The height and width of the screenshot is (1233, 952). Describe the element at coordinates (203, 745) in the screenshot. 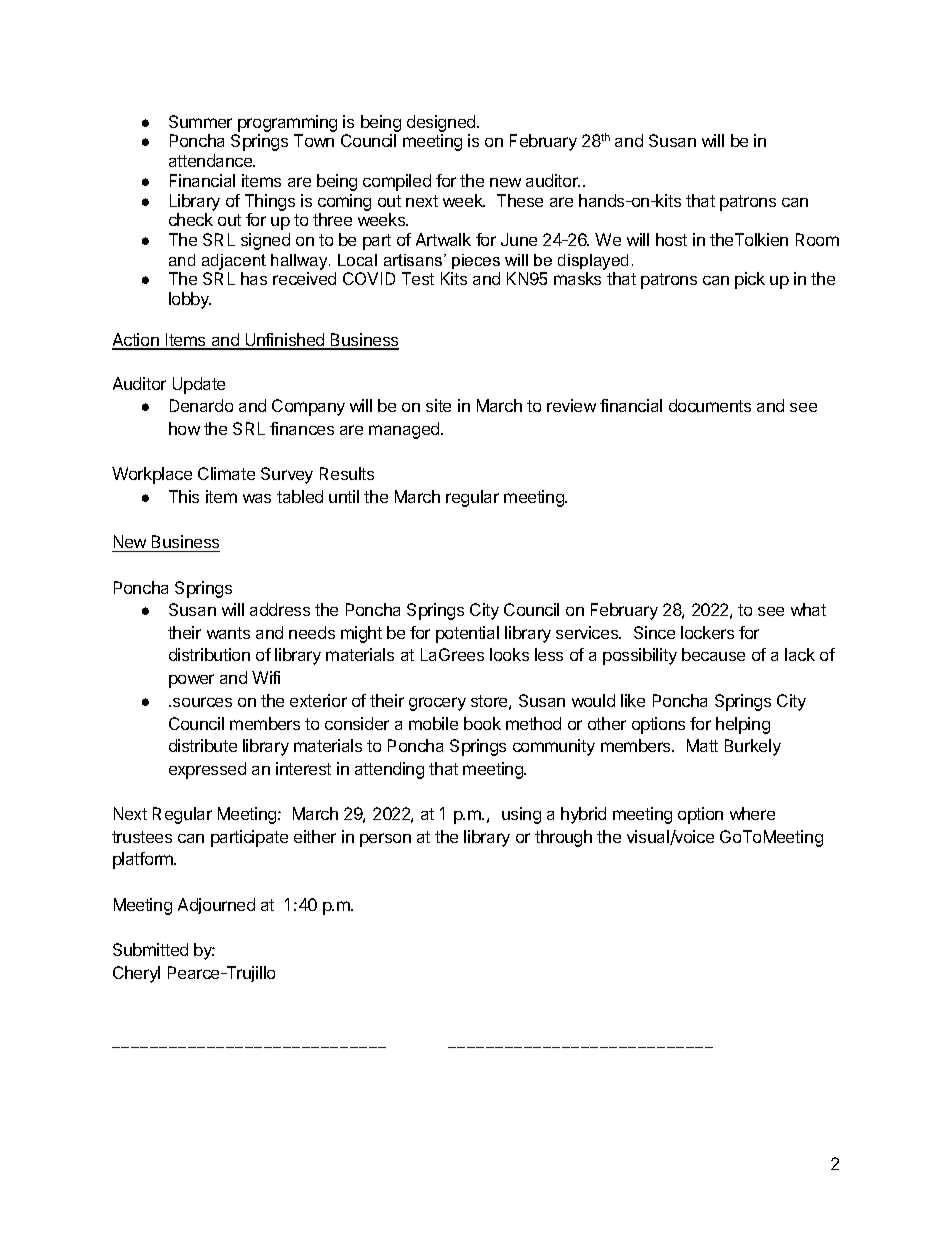

I see `distribute` at that location.
